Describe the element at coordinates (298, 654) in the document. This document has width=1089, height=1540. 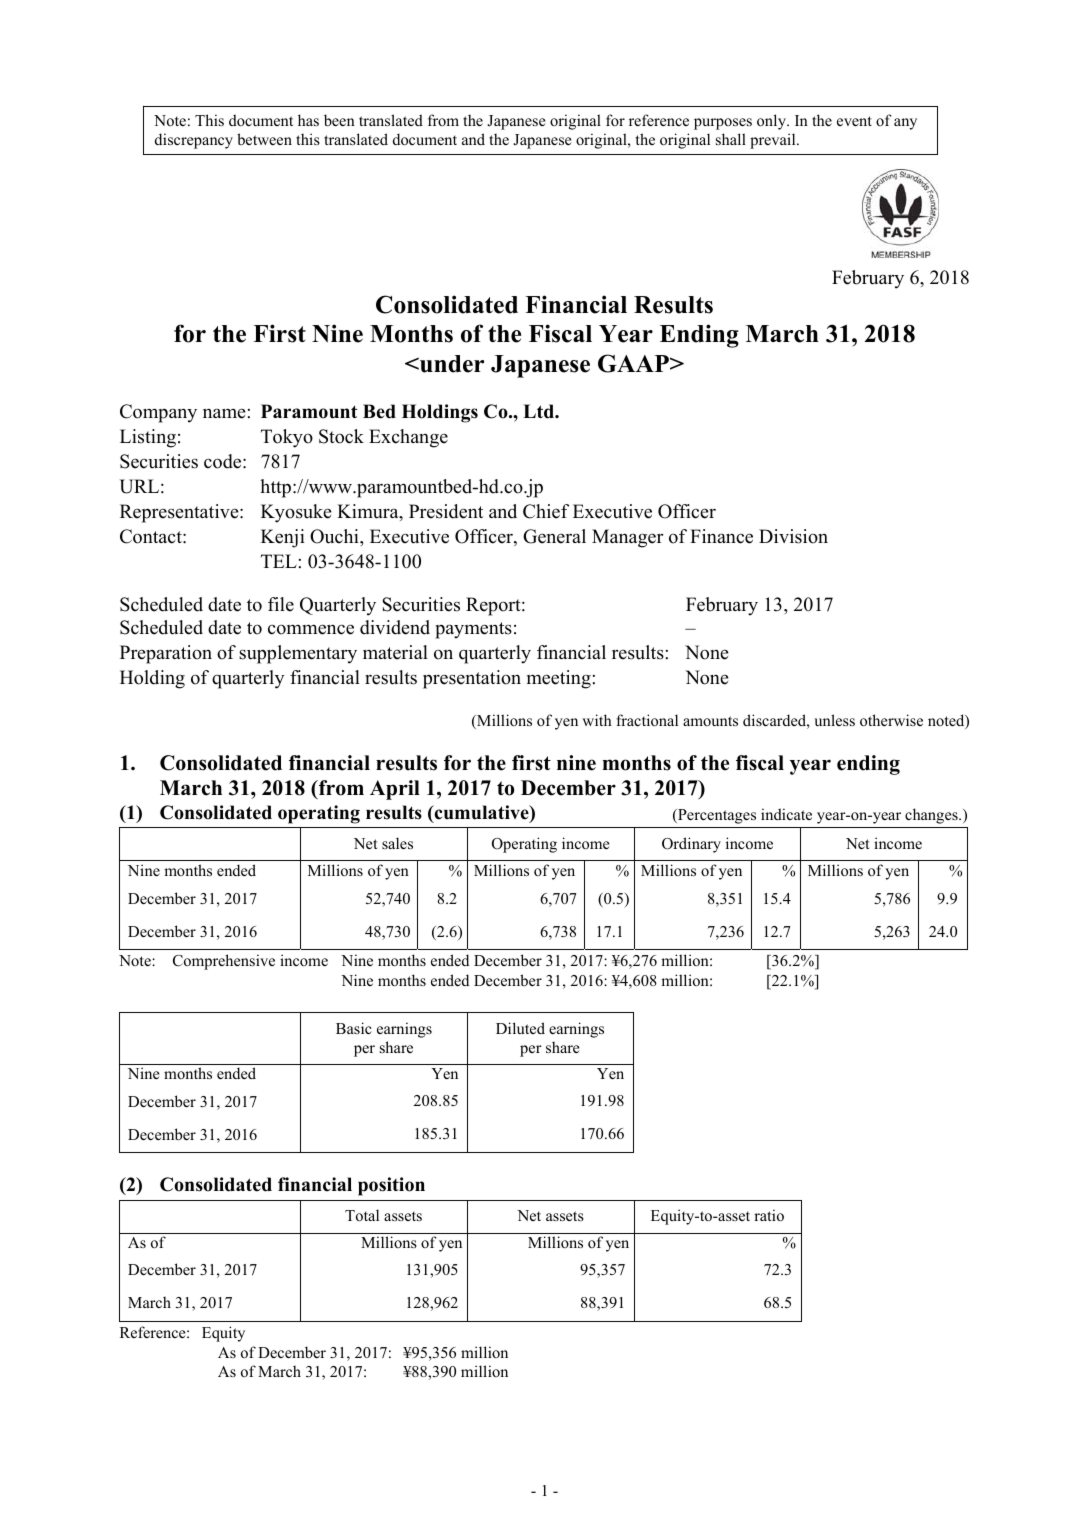
I see `supplementary` at that location.
